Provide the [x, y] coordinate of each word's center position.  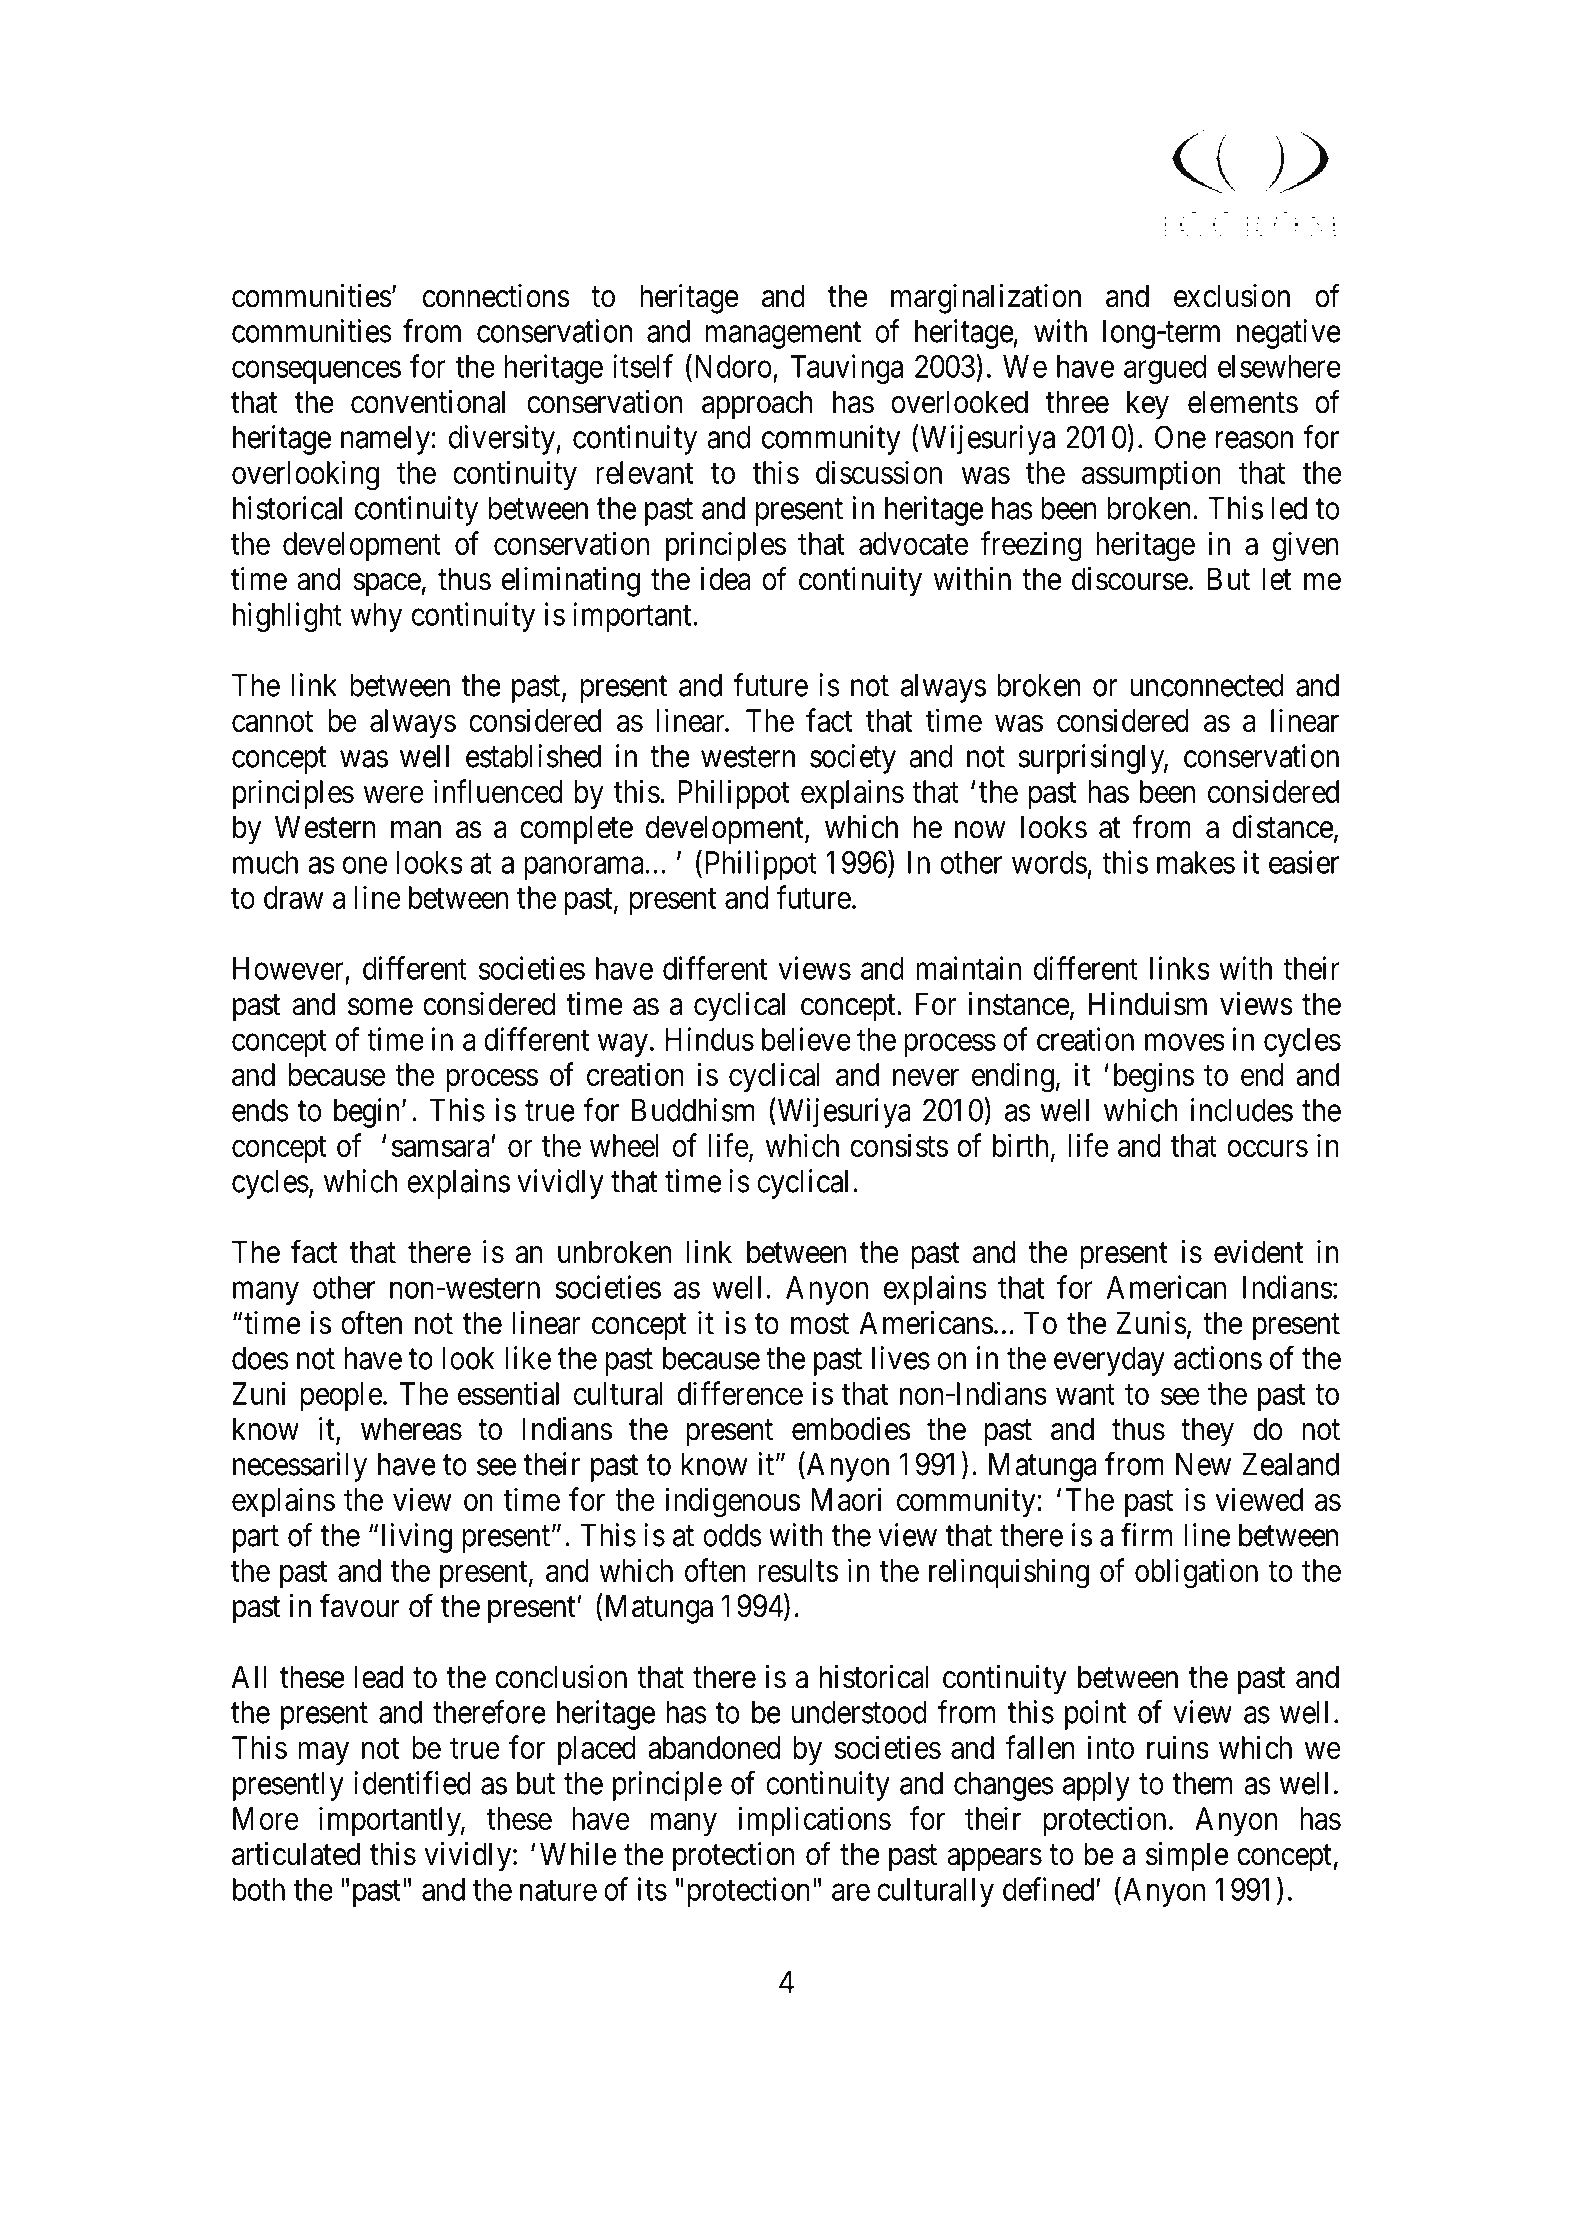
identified [412, 1783]
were [394, 794]
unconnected [1206, 685]
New [1203, 1464]
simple [1187, 1857]
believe [806, 1039]
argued [1165, 369]
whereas [411, 1429]
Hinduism [1148, 1004]
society [853, 759]
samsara [442, 1148]
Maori [846, 1499]
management [783, 335]
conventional [428, 402]
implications [814, 1821]
